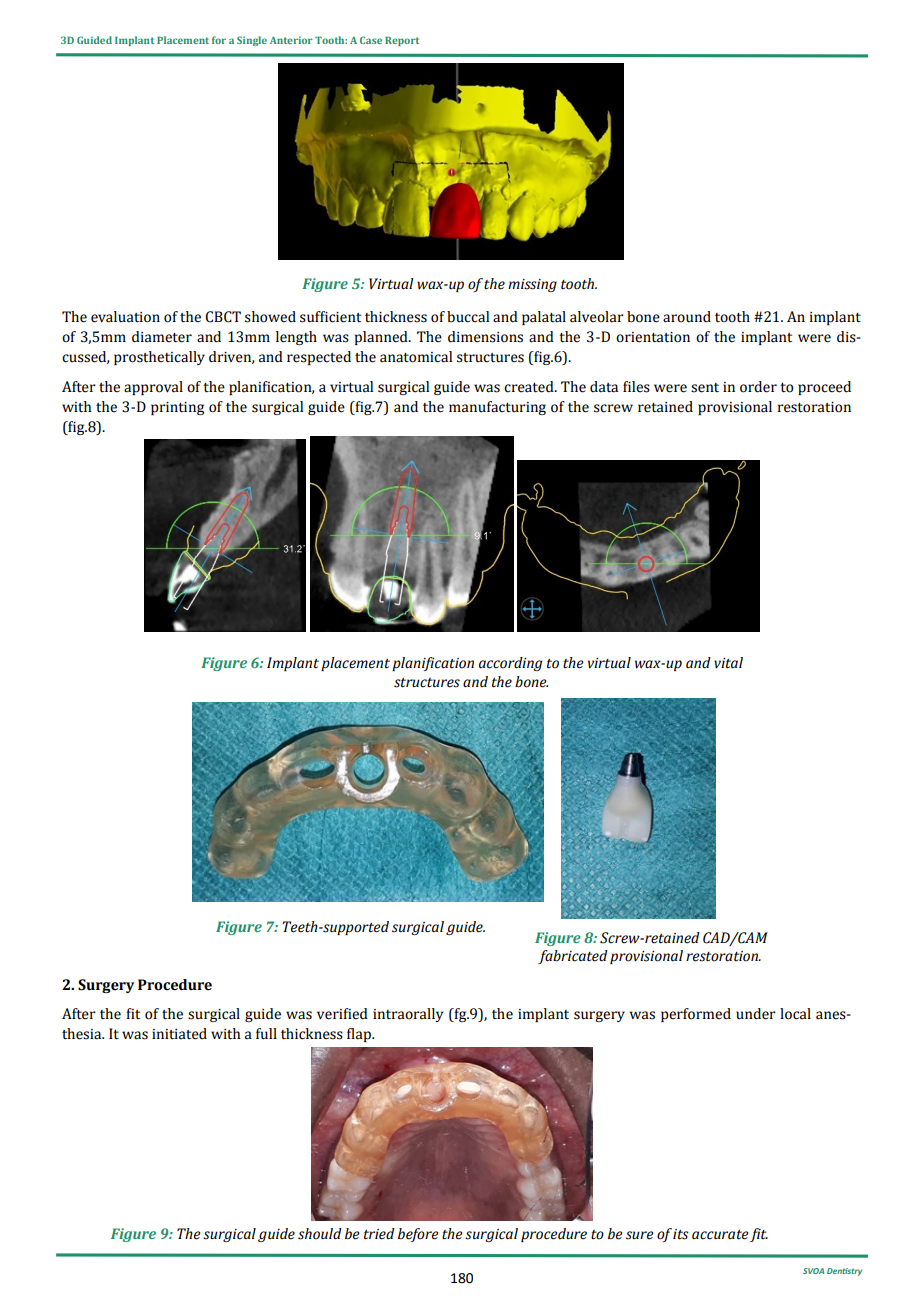 The height and width of the screenshot is (1308, 924). Describe the element at coordinates (320, 1234) in the screenshot. I see `should` at that location.
